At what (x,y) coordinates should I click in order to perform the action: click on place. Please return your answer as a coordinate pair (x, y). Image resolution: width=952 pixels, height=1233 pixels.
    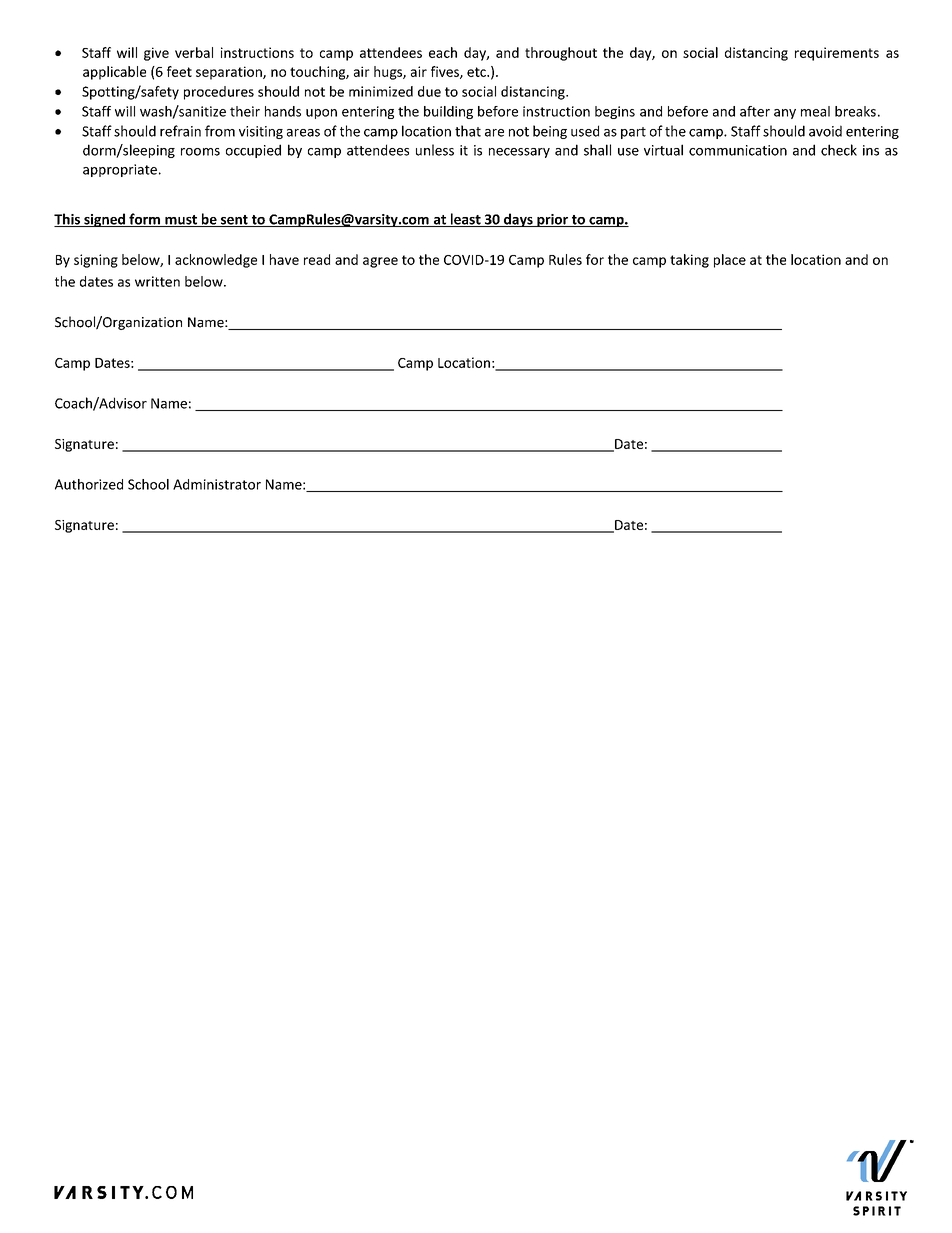
    Looking at the image, I should click on (730, 261).
